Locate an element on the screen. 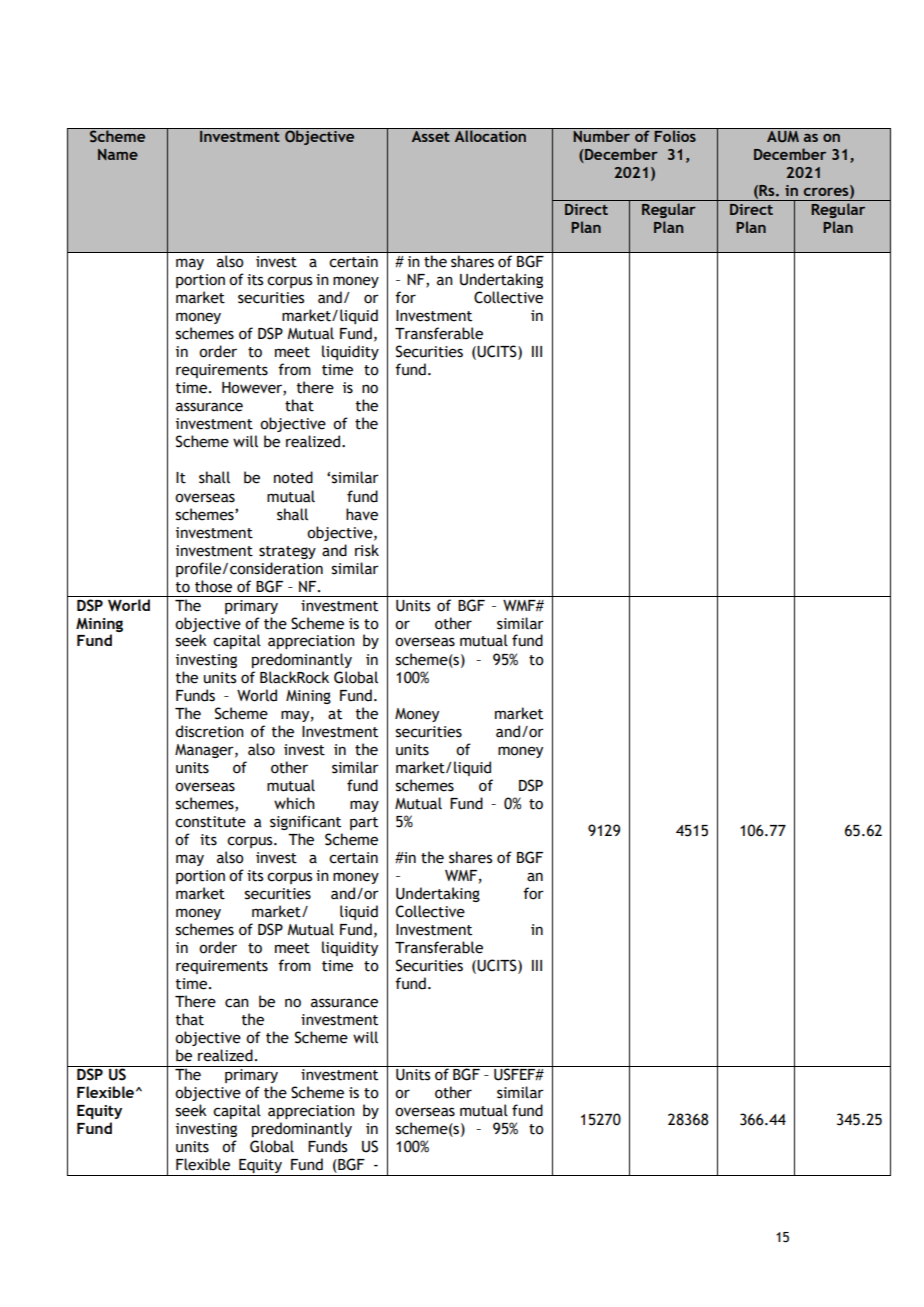  risk is located at coordinates (367, 550).
